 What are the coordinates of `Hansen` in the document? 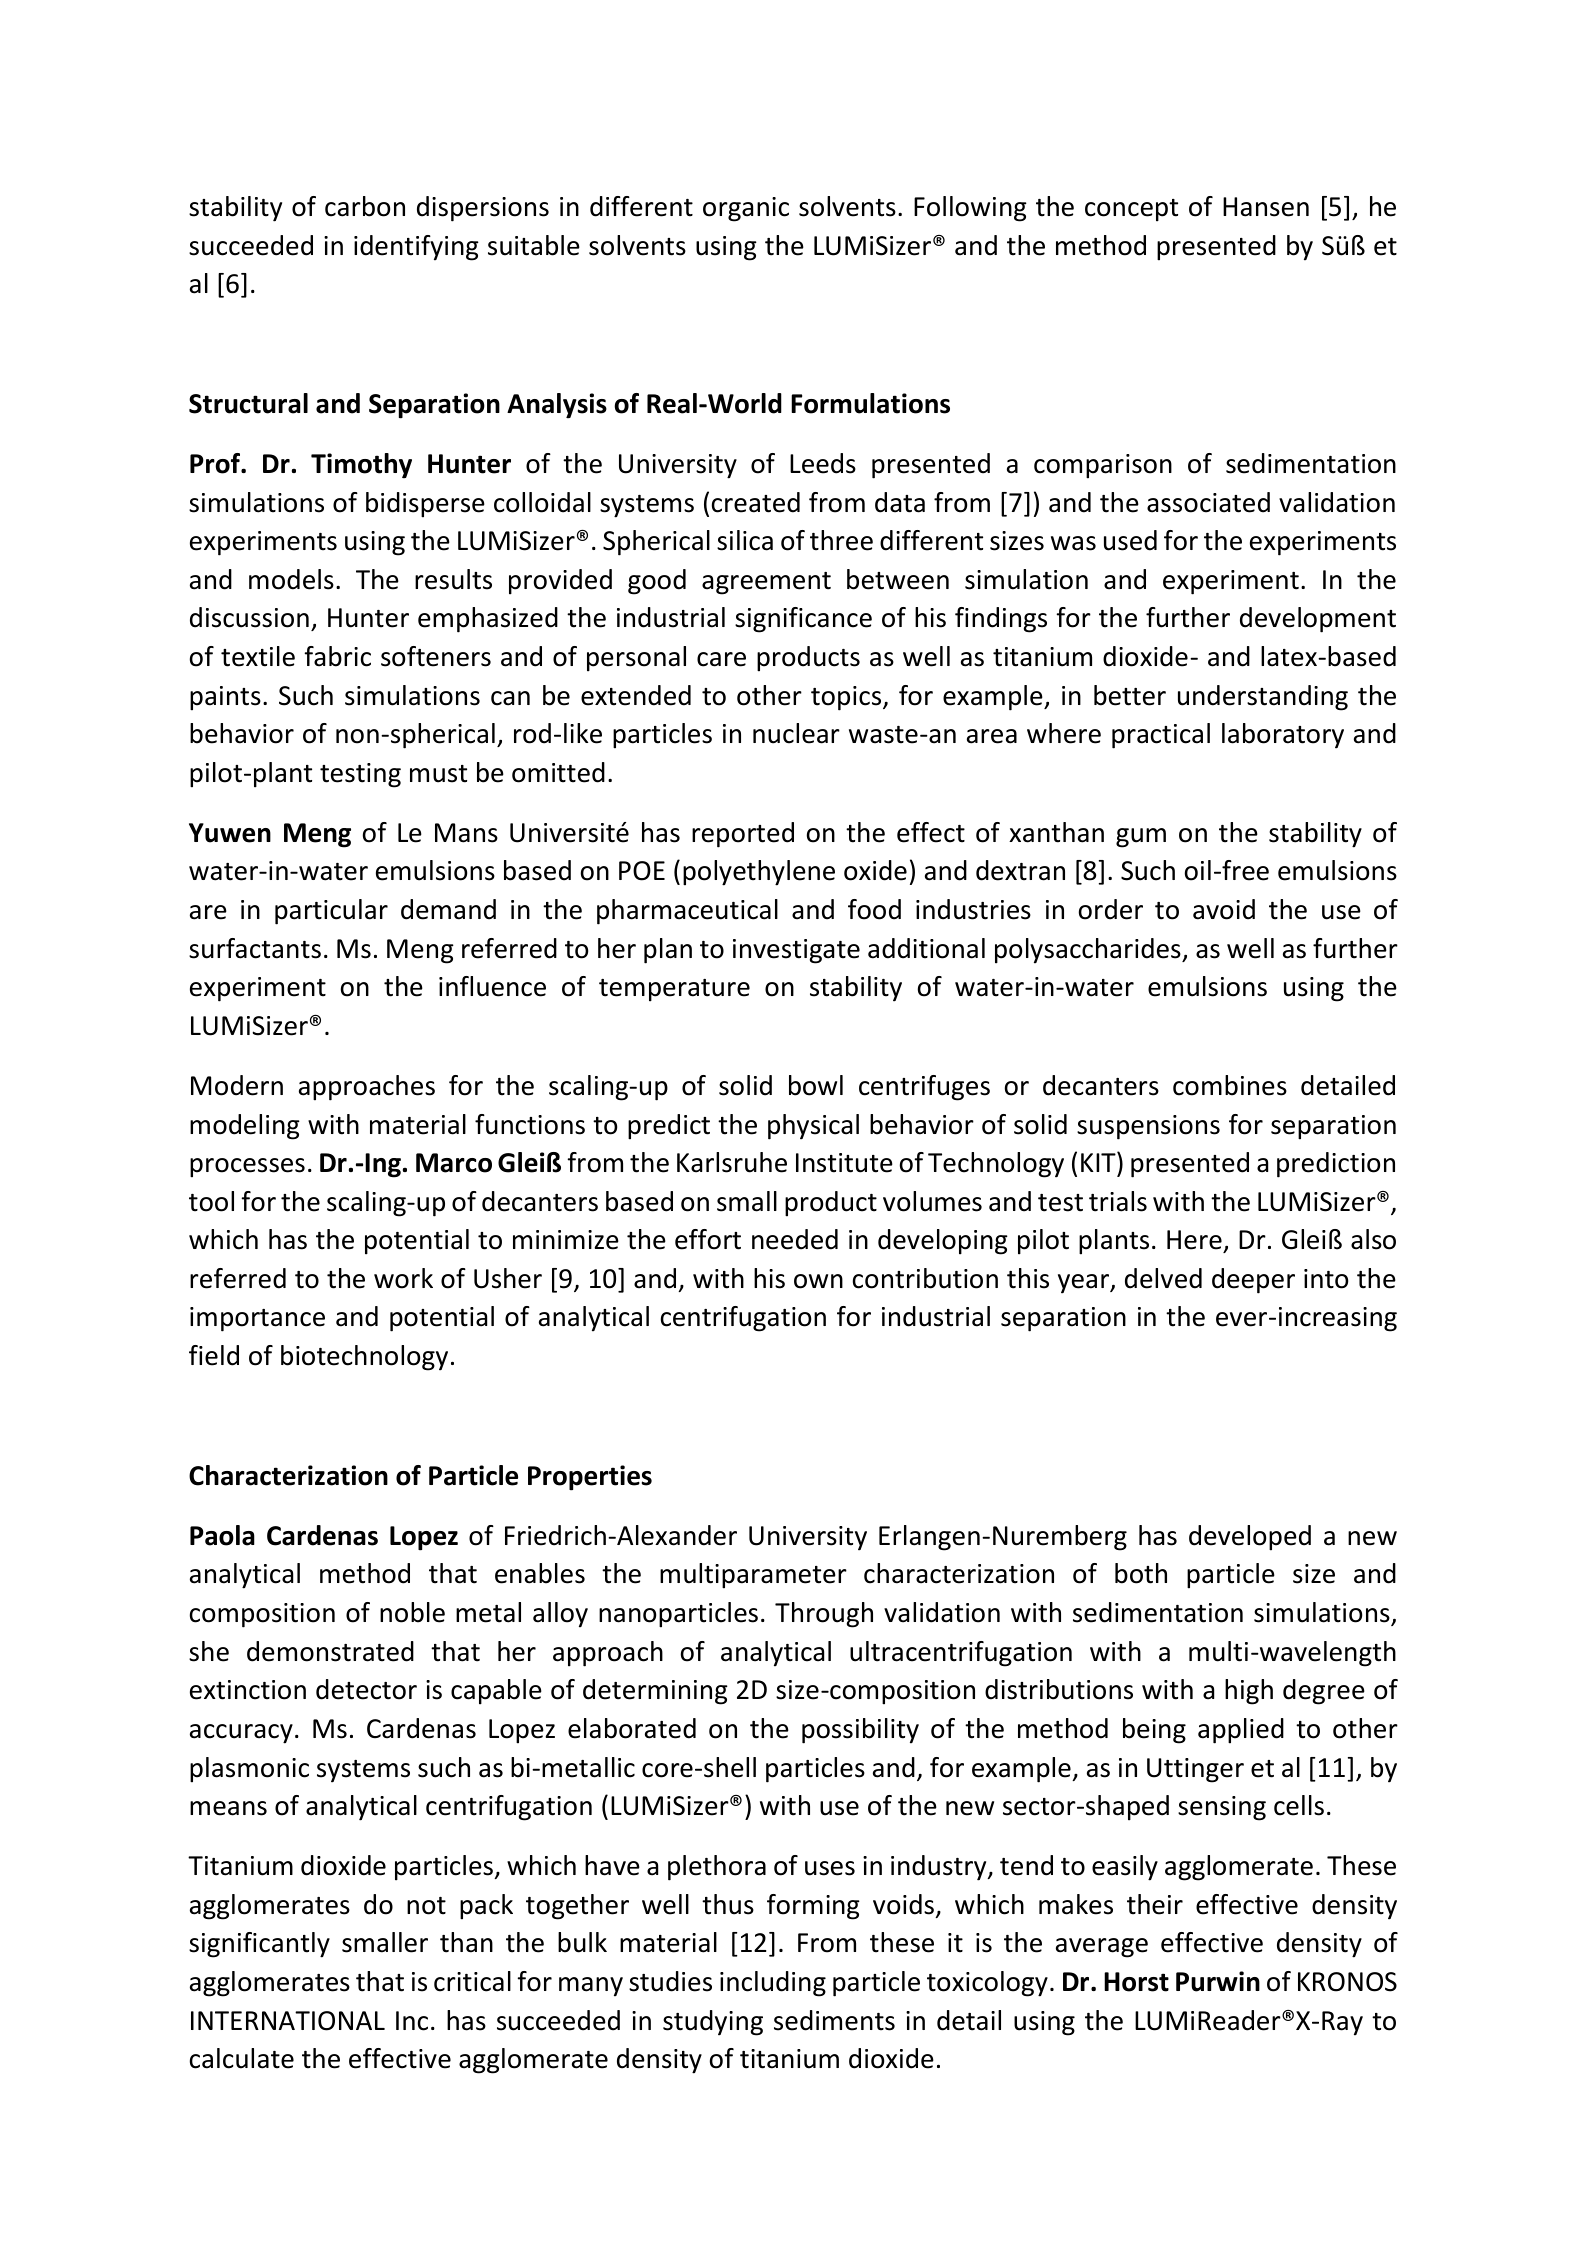 It's located at (1266, 207).
